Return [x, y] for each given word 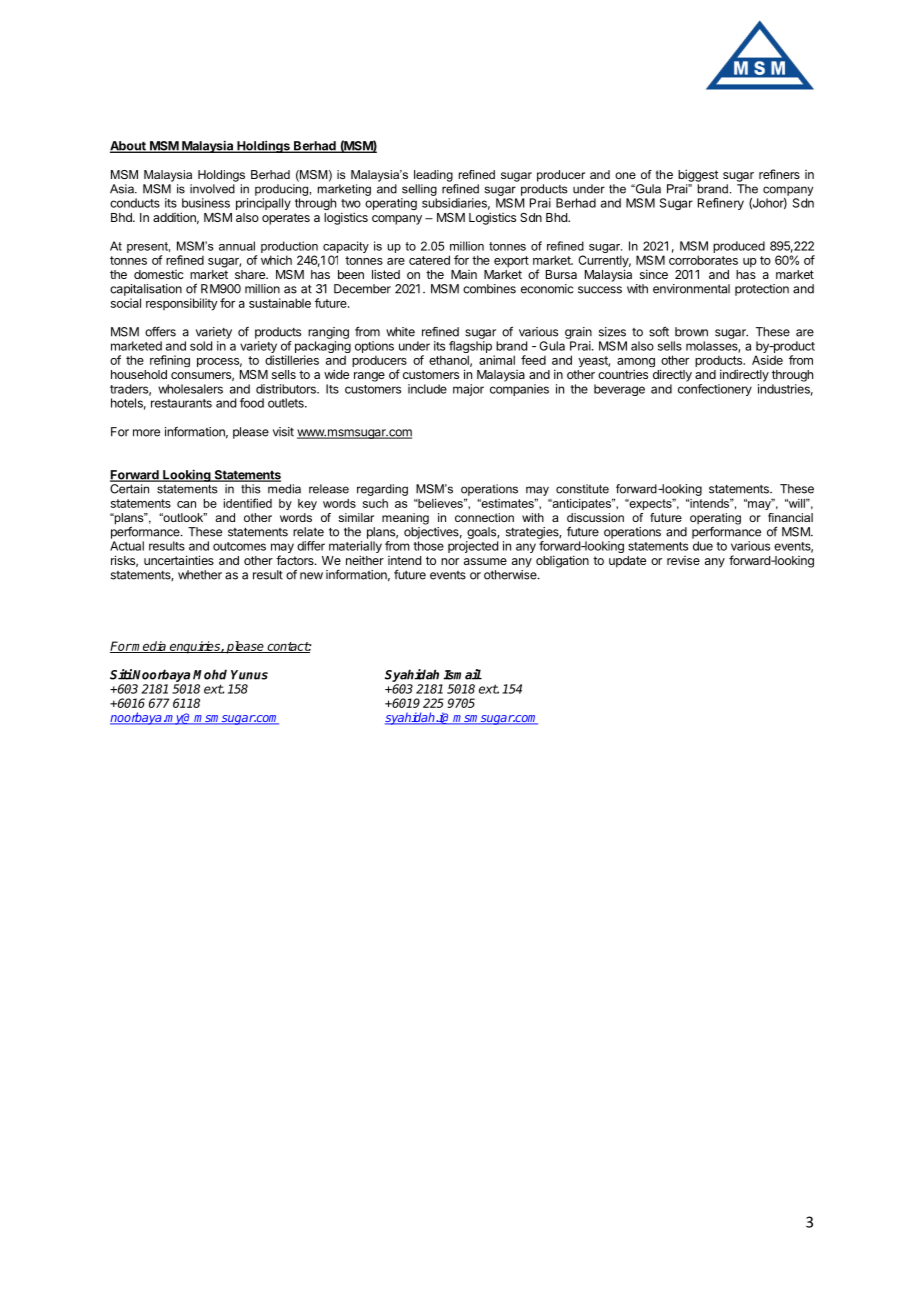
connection [484, 517]
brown [691, 332]
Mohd [210, 674]
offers [160, 331]
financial [790, 517]
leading [433, 176]
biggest [698, 175]
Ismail [463, 674]
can [186, 504]
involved [212, 189]
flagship [470, 348]
